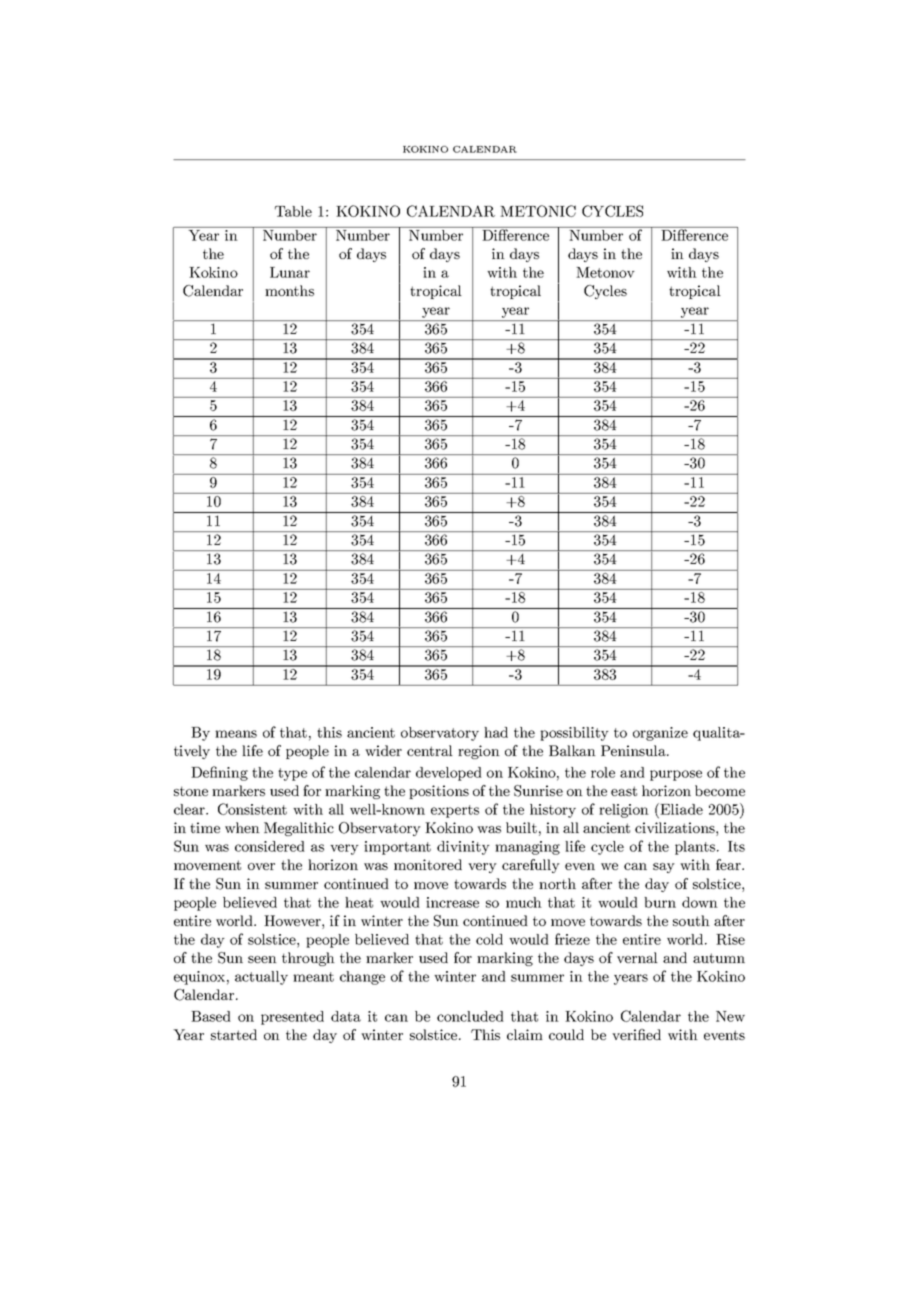 This screenshot has width=924, height=1308. I want to click on purpose, so click(676, 775).
